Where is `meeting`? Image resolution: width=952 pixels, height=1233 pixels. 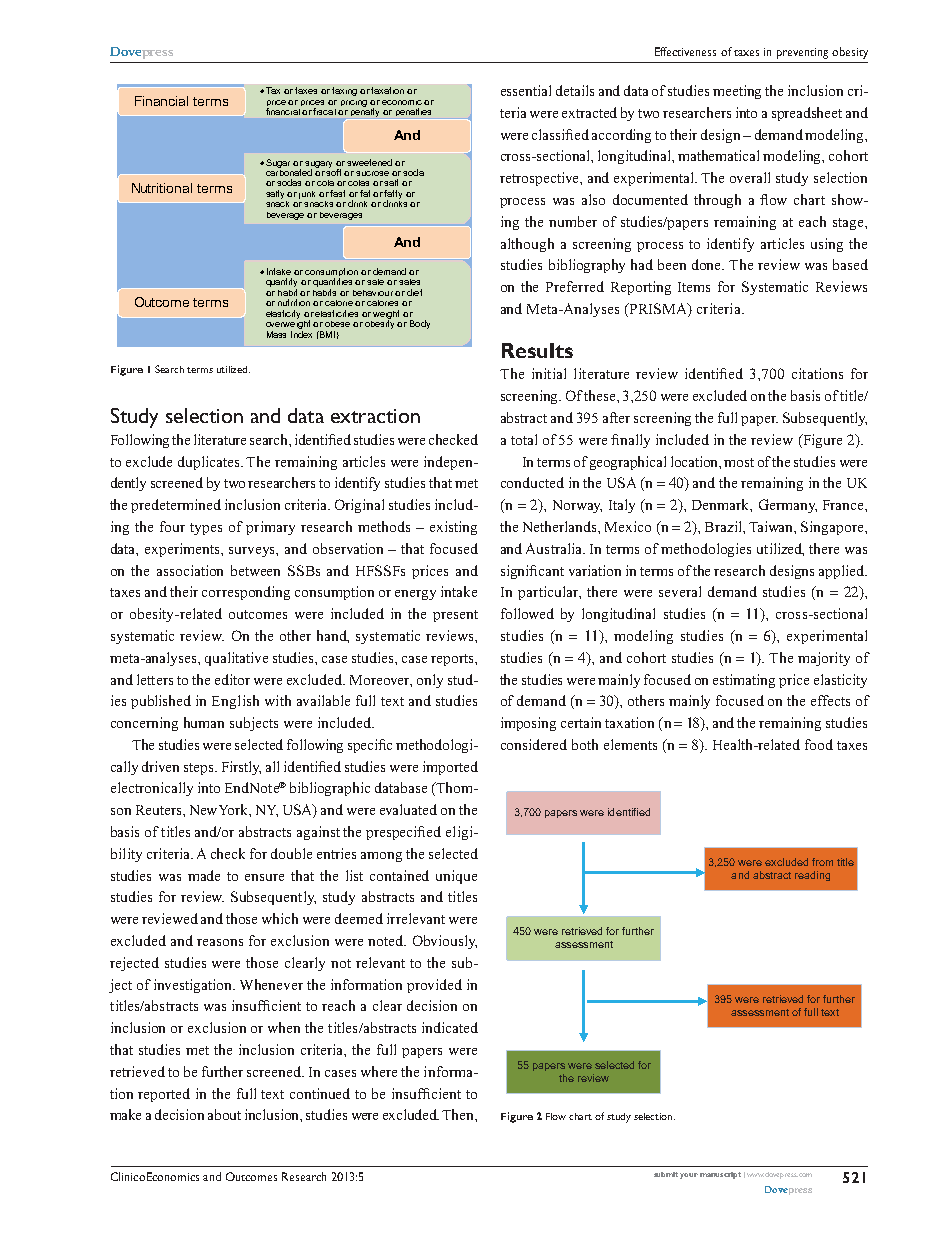 meeting is located at coordinates (737, 92).
